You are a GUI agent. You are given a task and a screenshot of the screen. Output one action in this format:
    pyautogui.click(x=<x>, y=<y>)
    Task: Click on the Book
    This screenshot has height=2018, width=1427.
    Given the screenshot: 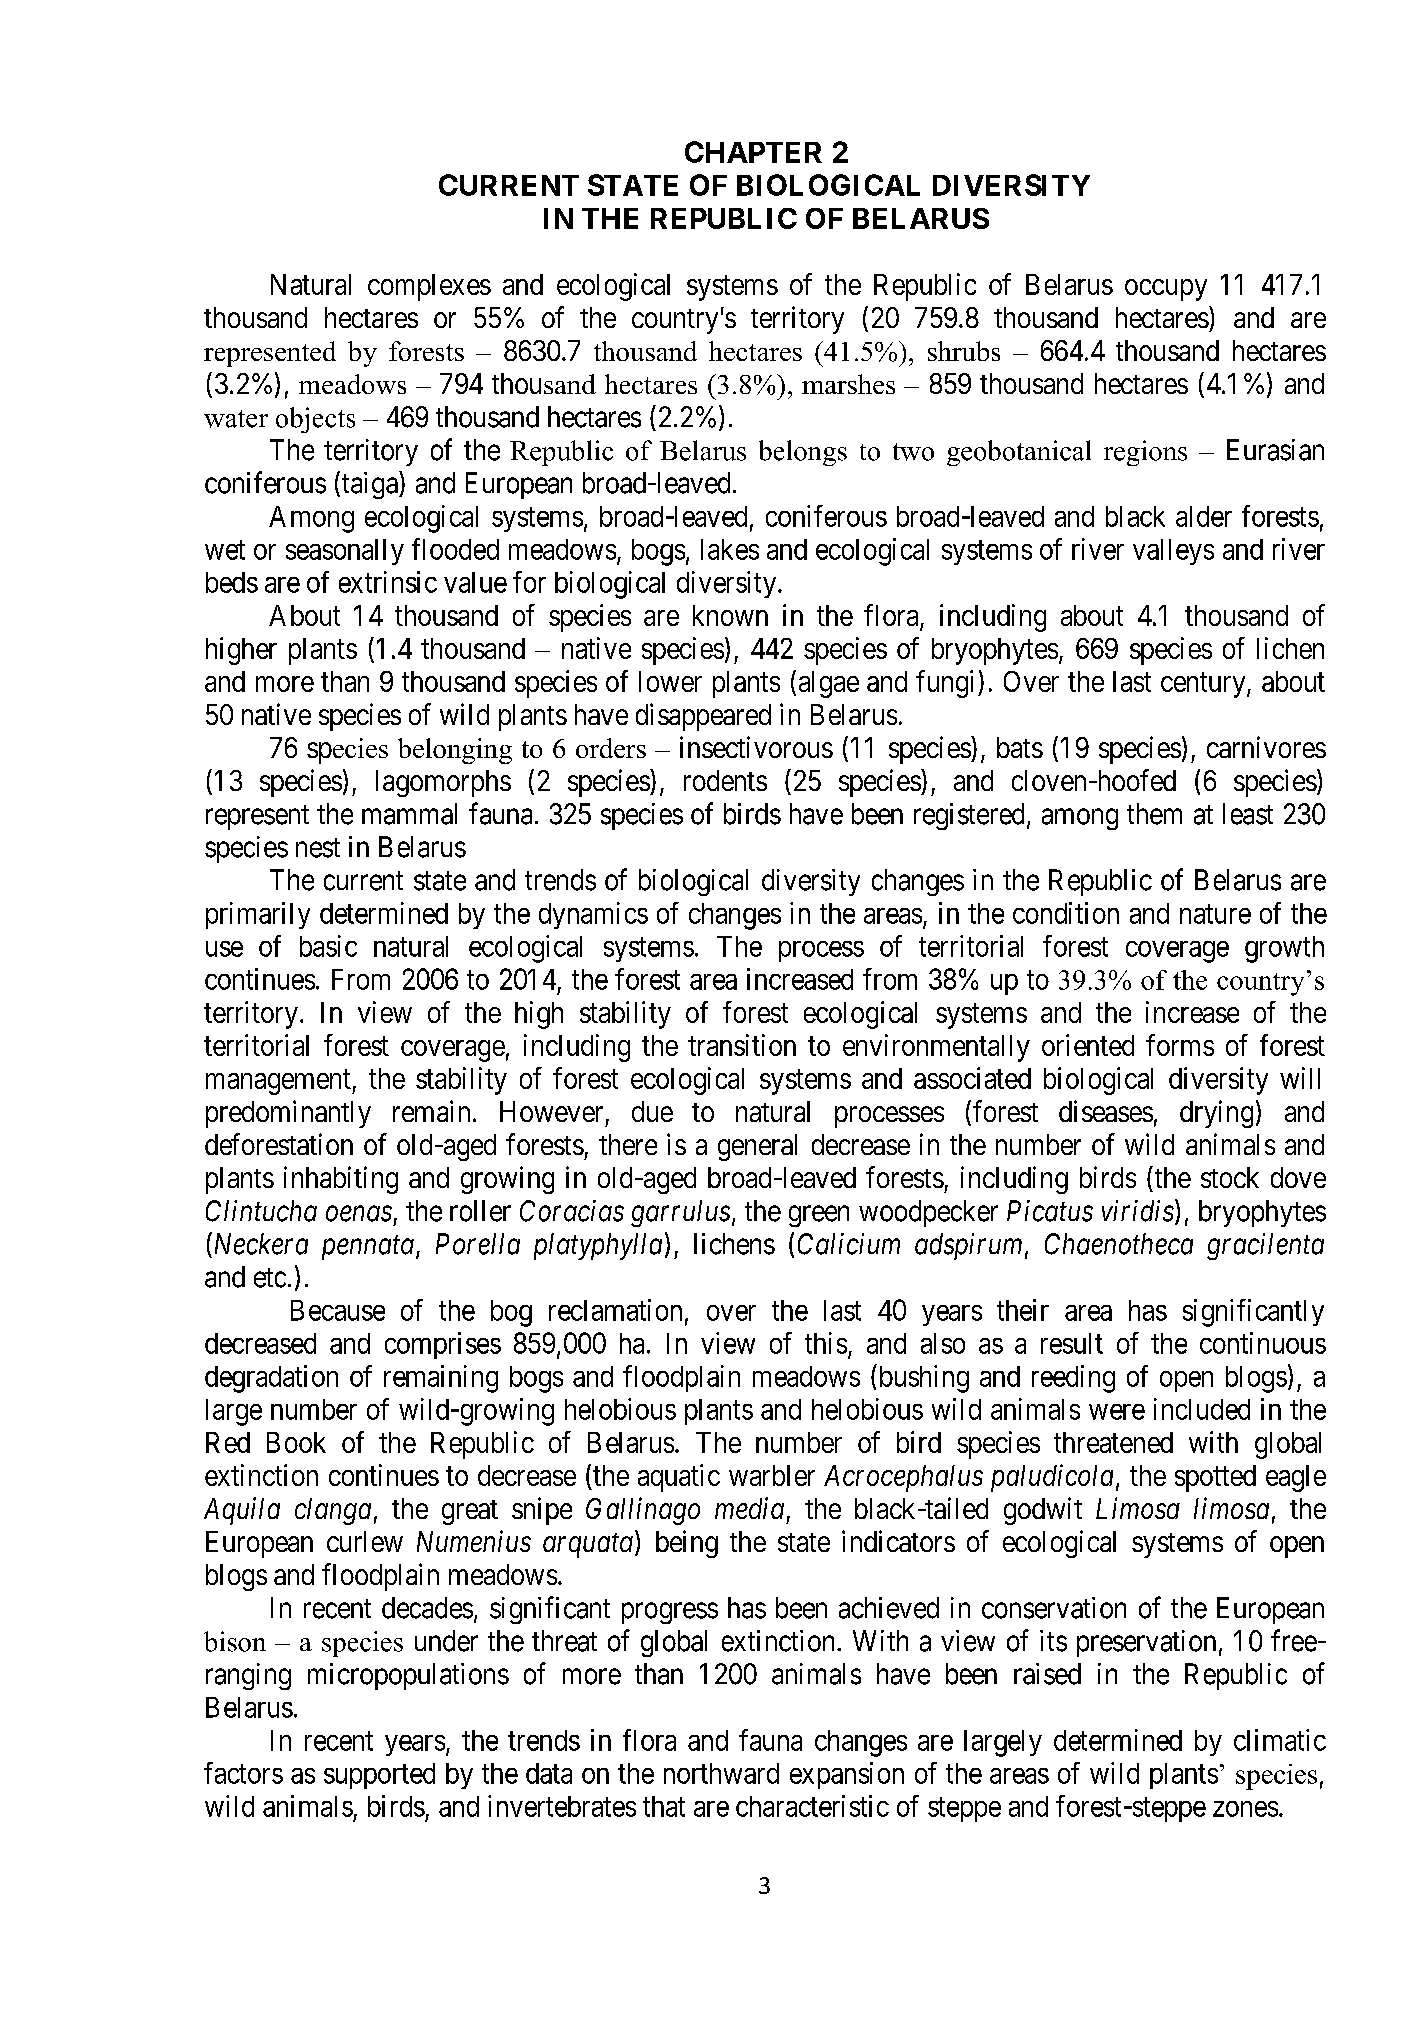 What is the action you would take?
    pyautogui.click(x=296, y=1442)
